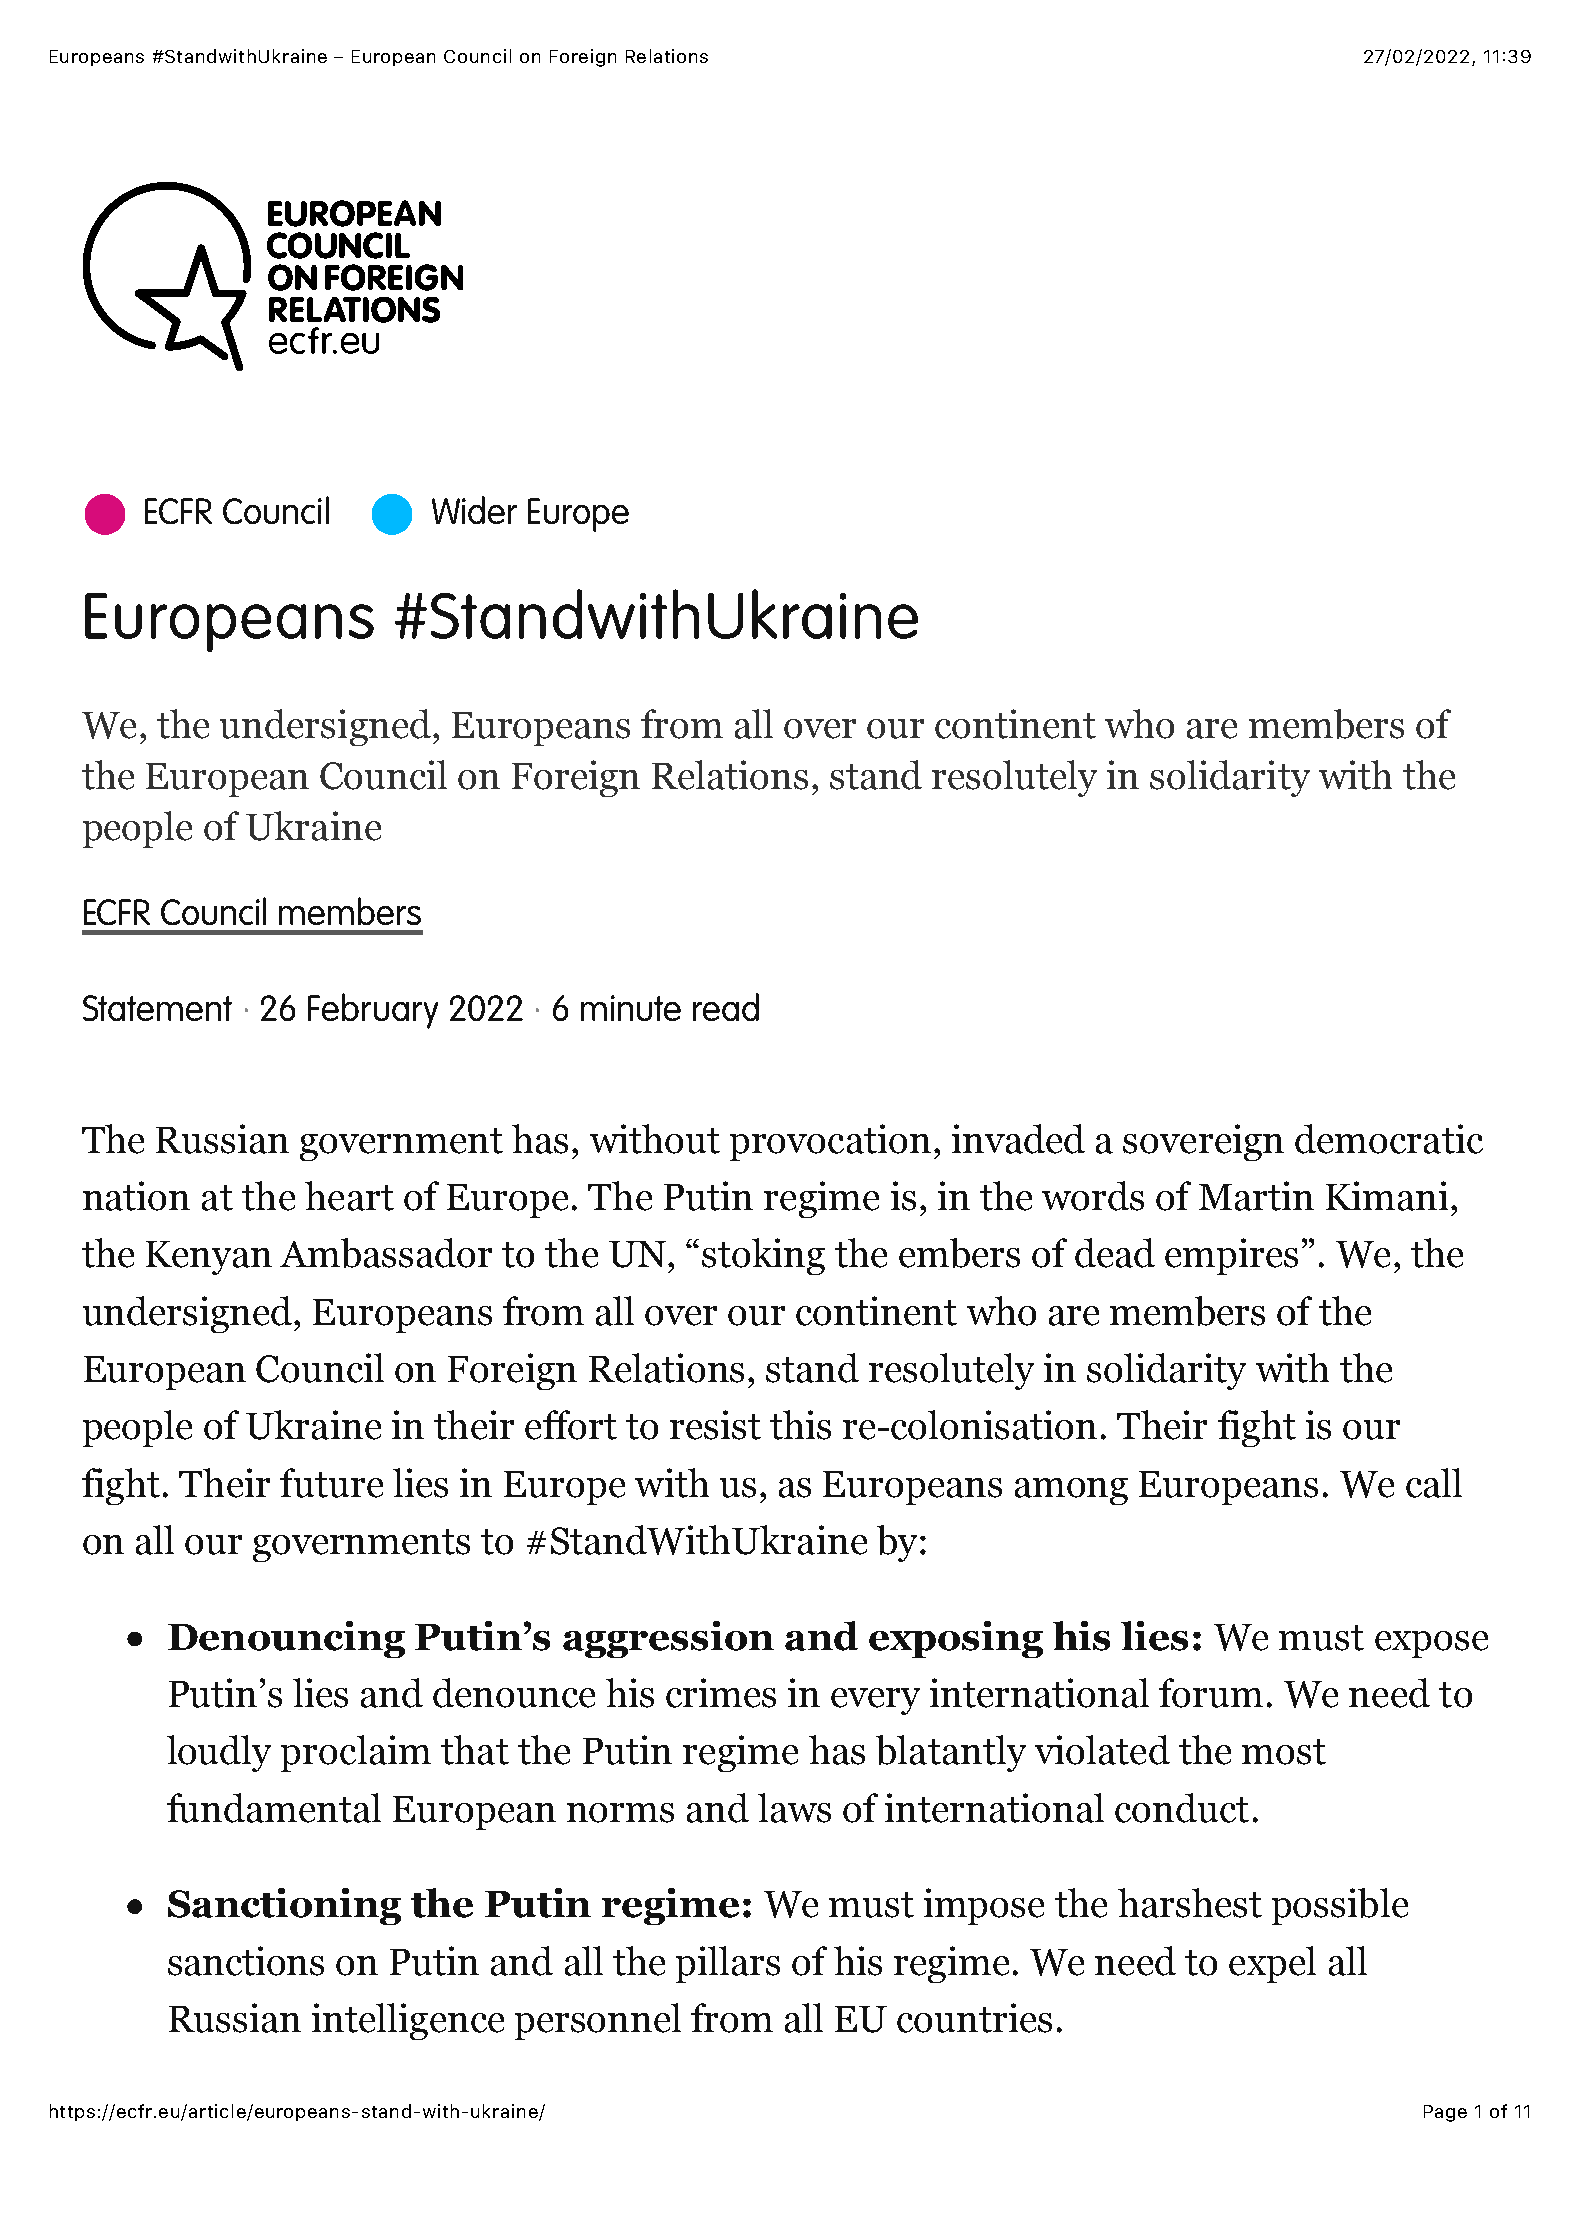 This screenshot has width=1580, height=2235. Describe the element at coordinates (1389, 1139) in the screenshot. I see `democratic` at that location.
